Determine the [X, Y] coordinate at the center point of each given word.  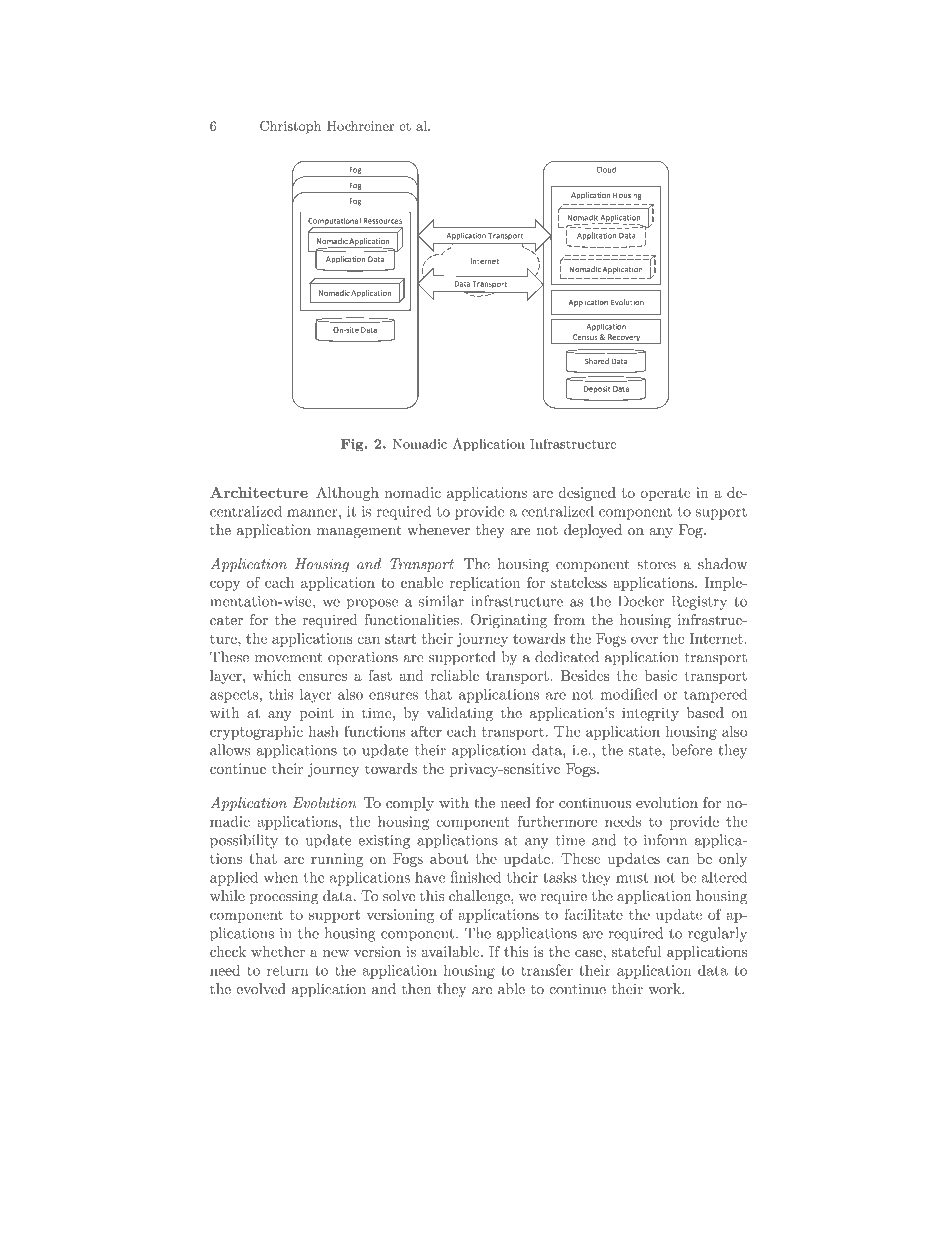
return [288, 971]
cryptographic [256, 733]
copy [225, 585]
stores [656, 564]
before [692, 750]
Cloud [606, 170]
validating [460, 714]
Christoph [290, 127]
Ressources [382, 221]
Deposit [597, 389]
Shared [597, 361]
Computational [335, 223]
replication [485, 584]
